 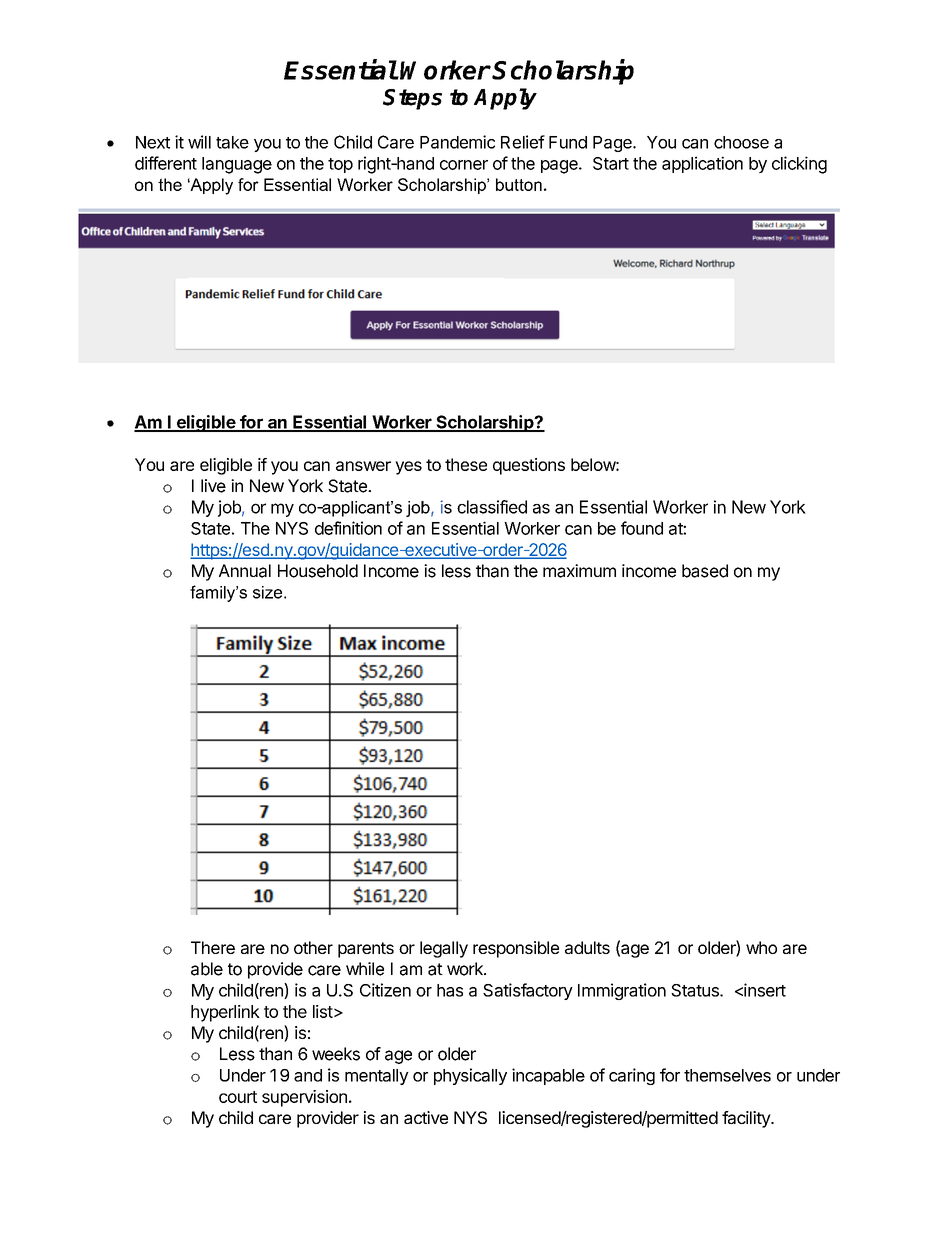 I want to click on court, so click(x=238, y=1097).
